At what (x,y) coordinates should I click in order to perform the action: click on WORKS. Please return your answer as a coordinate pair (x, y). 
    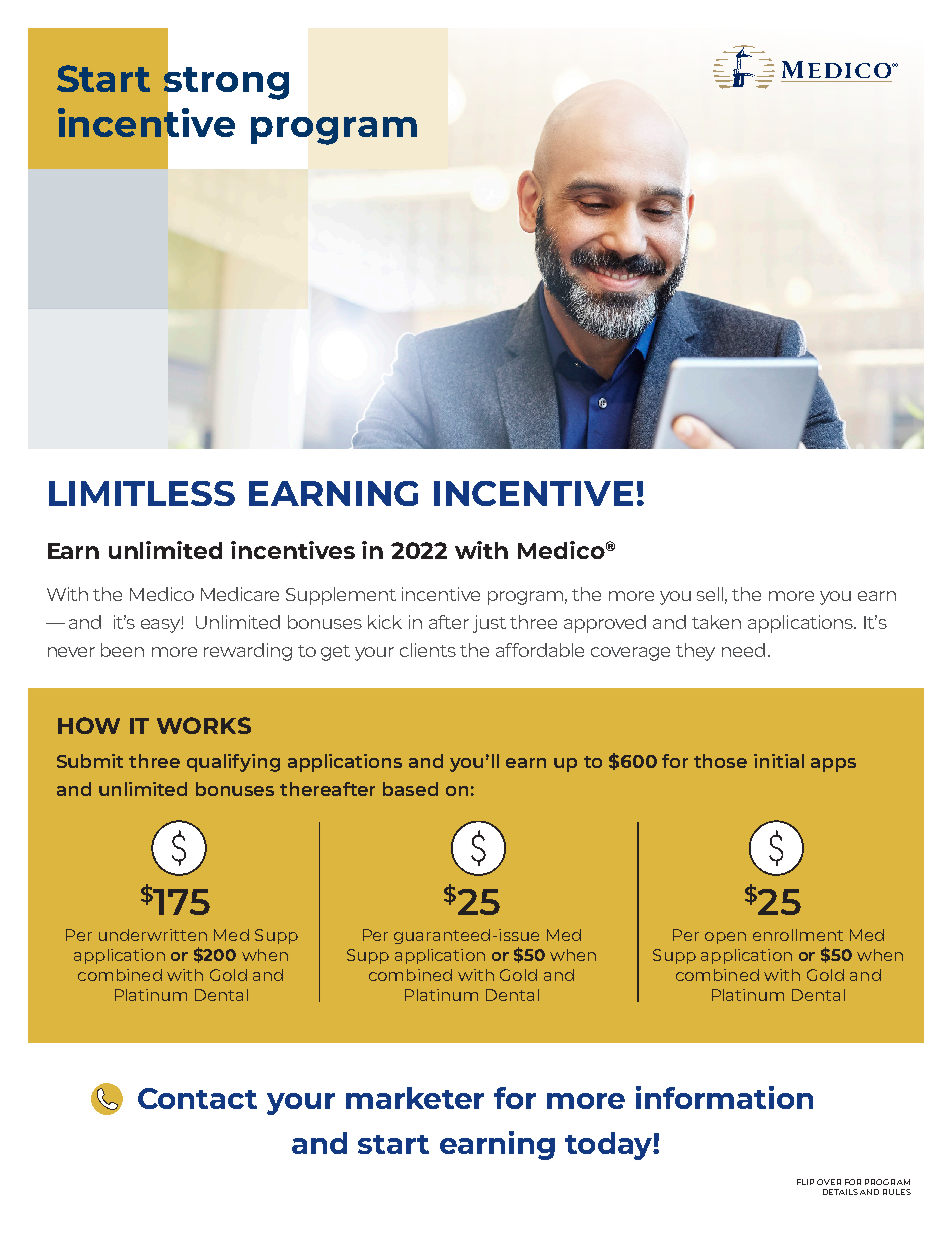
    Looking at the image, I should click on (204, 725).
